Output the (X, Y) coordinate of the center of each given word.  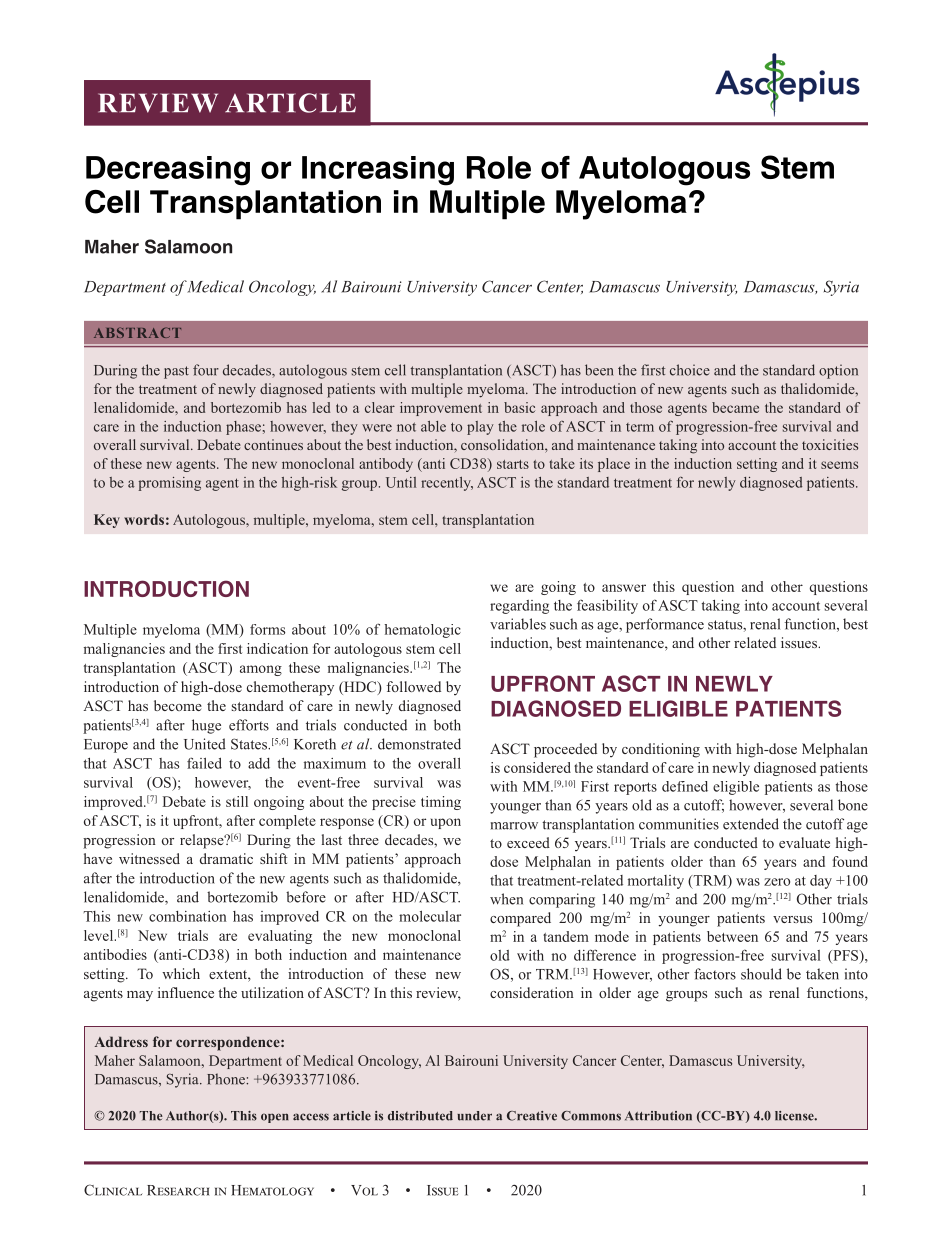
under (474, 1116)
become (178, 705)
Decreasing (168, 171)
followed (413, 686)
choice (690, 370)
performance (665, 625)
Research (178, 1190)
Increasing (378, 171)
